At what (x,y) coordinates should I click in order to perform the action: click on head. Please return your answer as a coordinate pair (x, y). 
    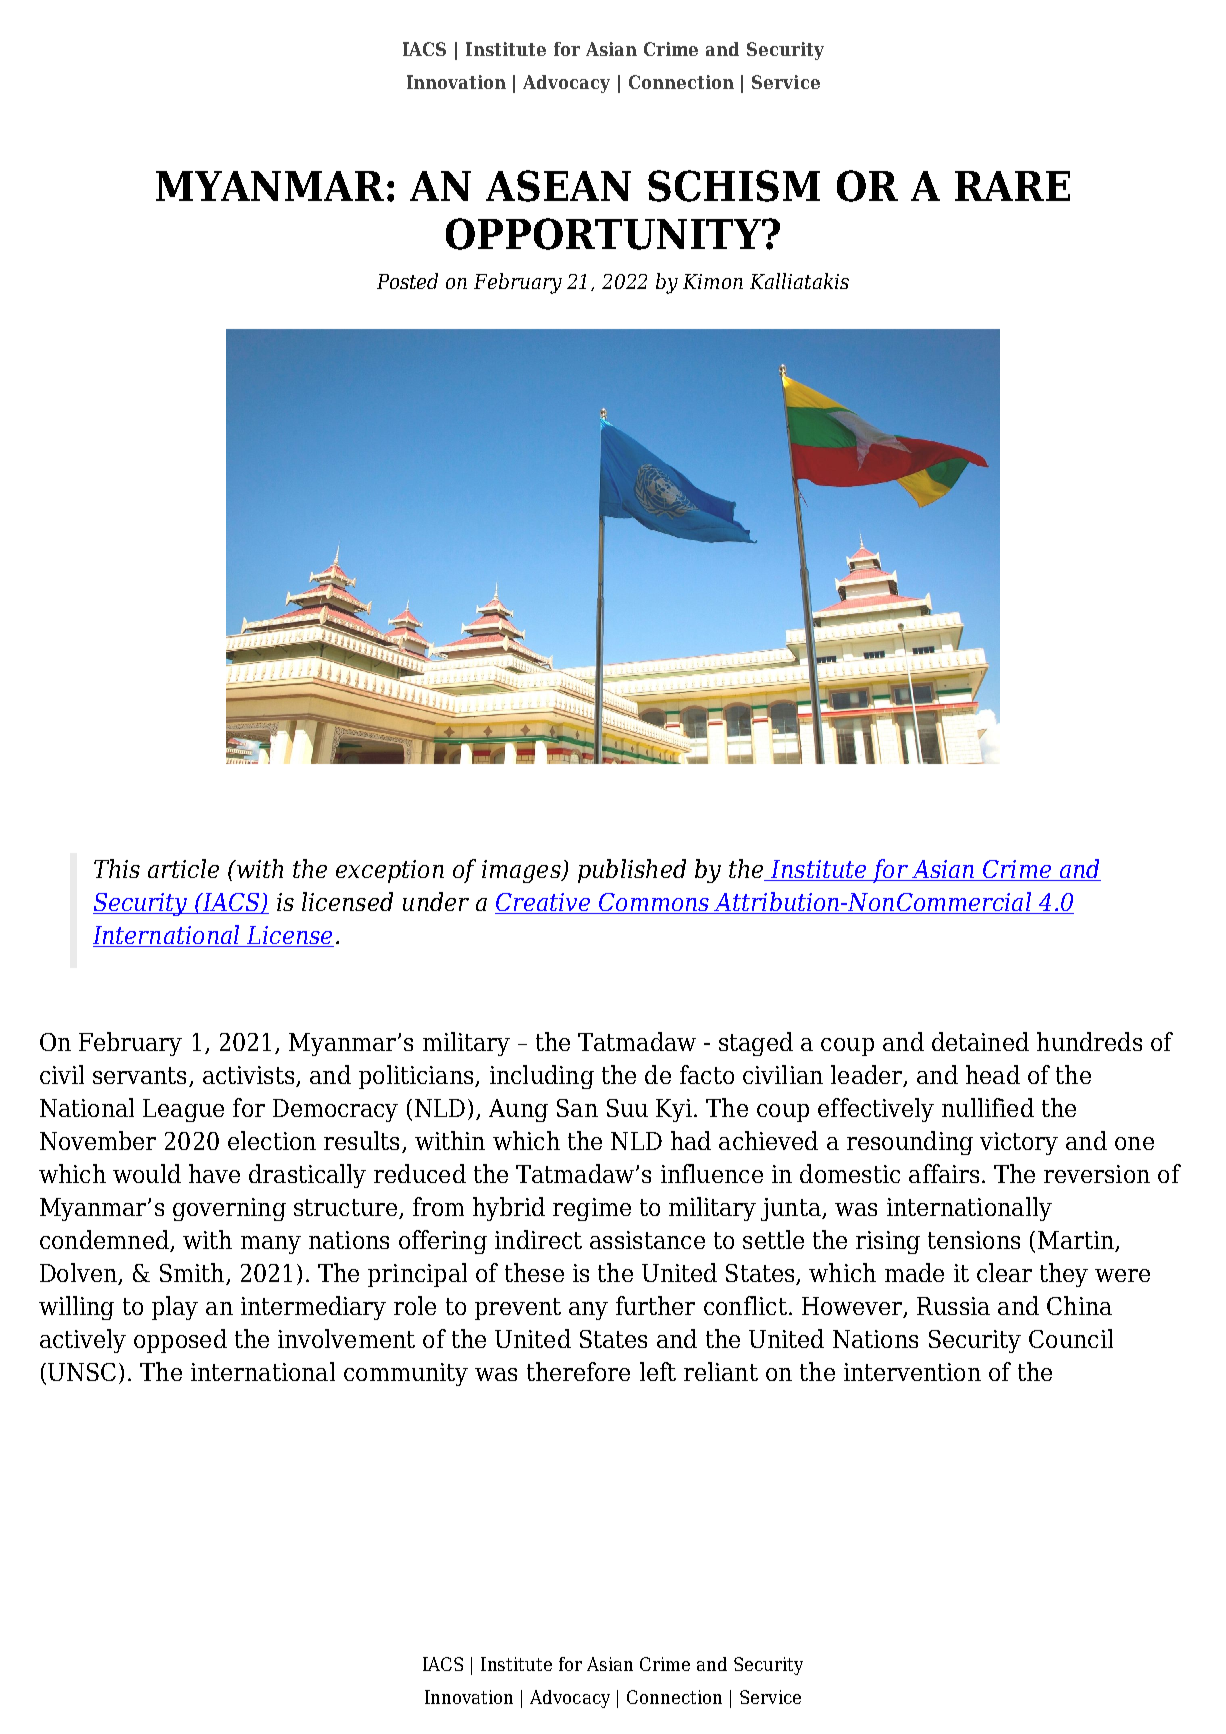
    Looking at the image, I should click on (993, 1074).
